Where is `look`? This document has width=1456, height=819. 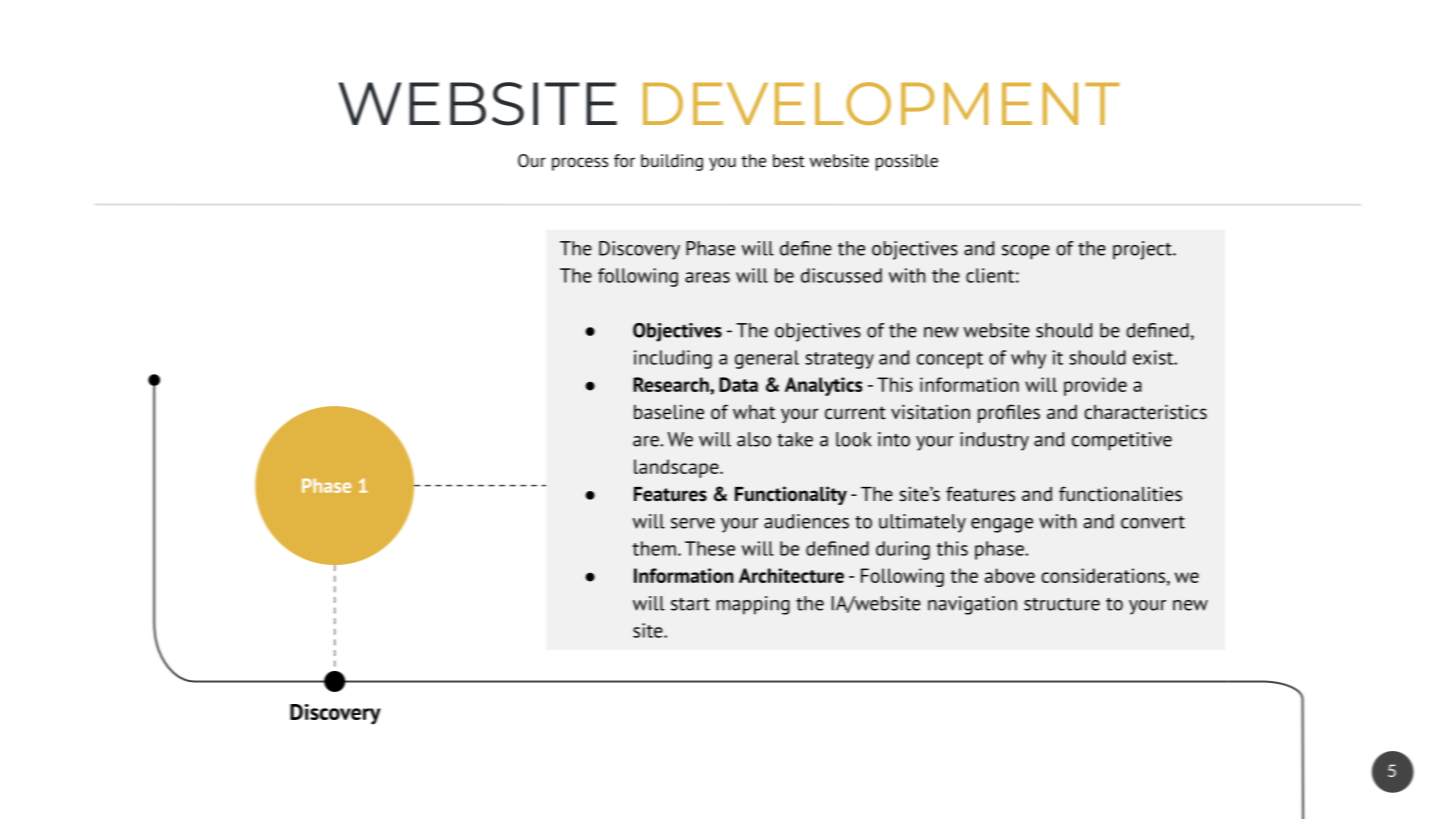 look is located at coordinates (853, 439).
